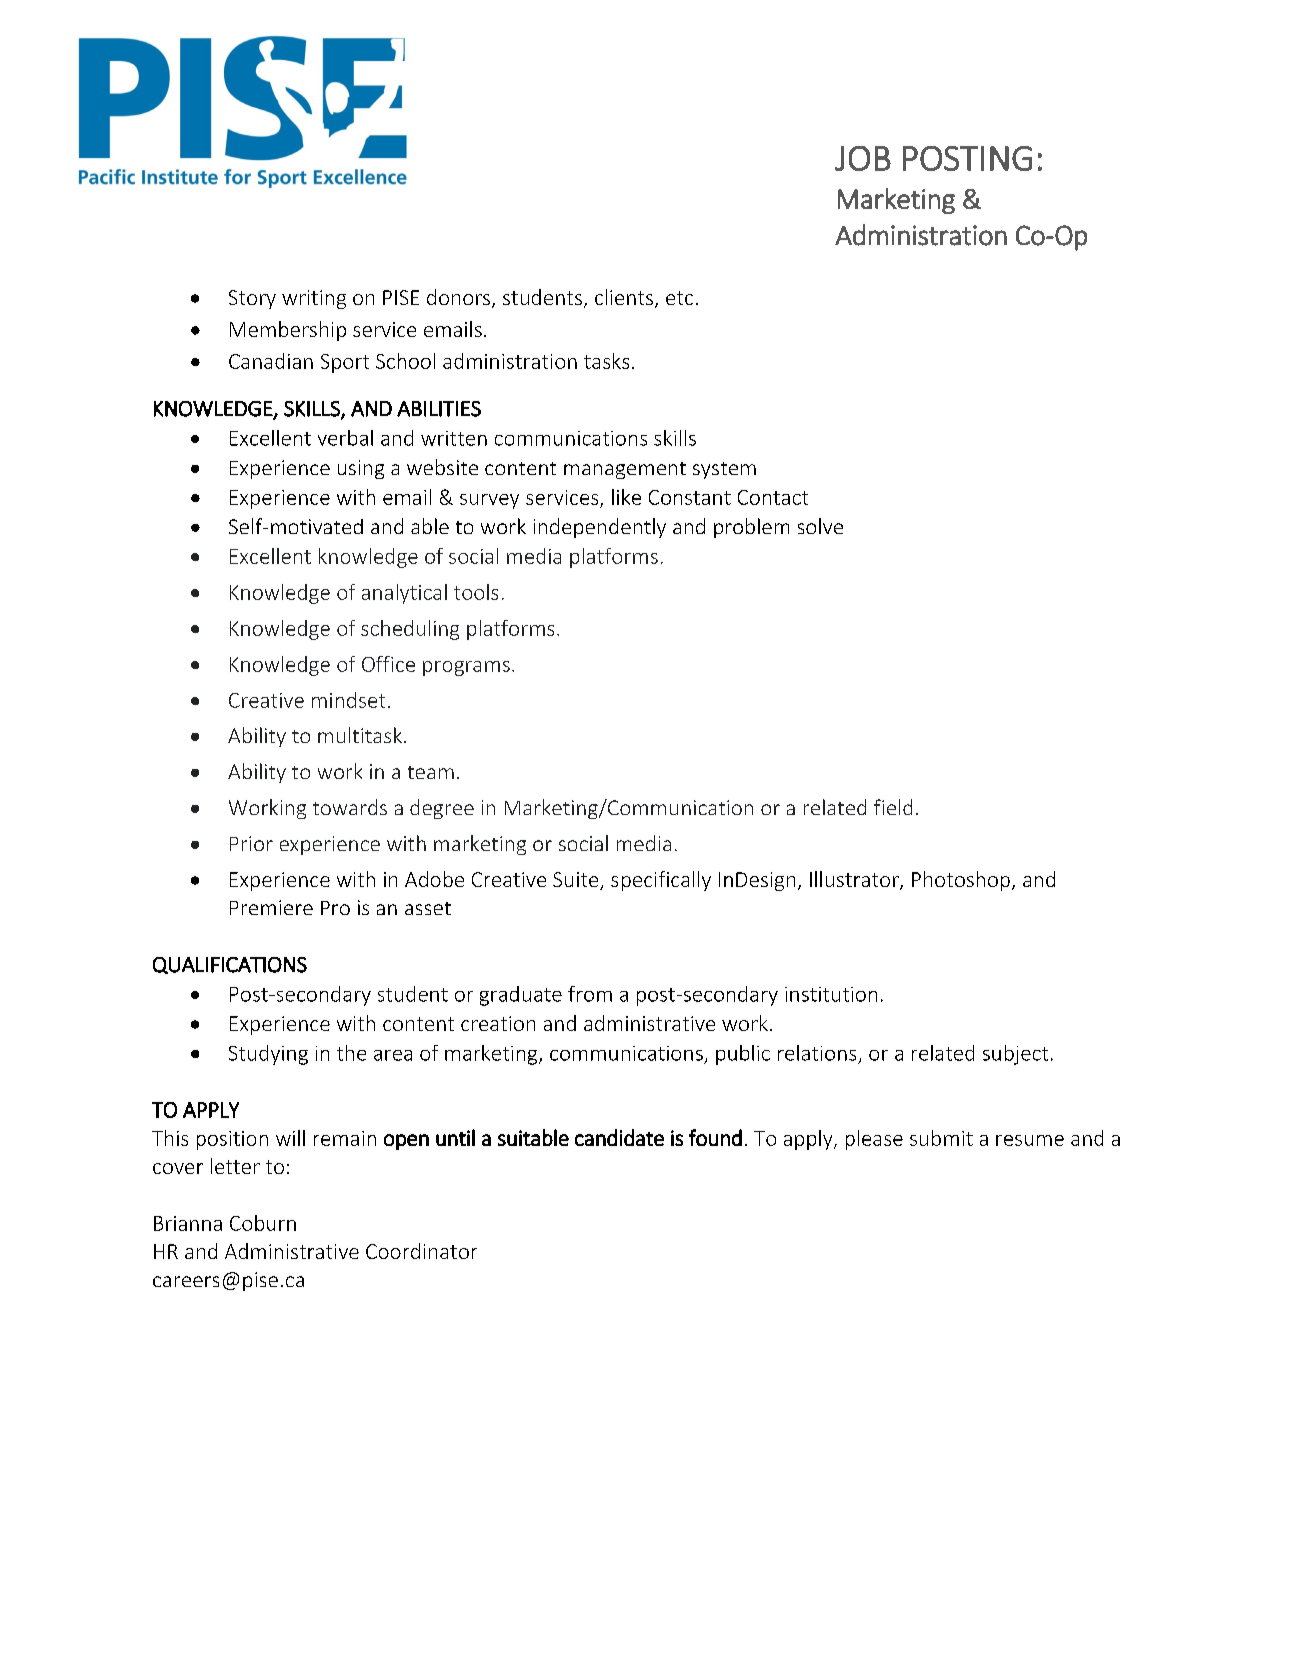 The height and width of the page is (1671, 1291). I want to click on candidate, so click(619, 1137).
